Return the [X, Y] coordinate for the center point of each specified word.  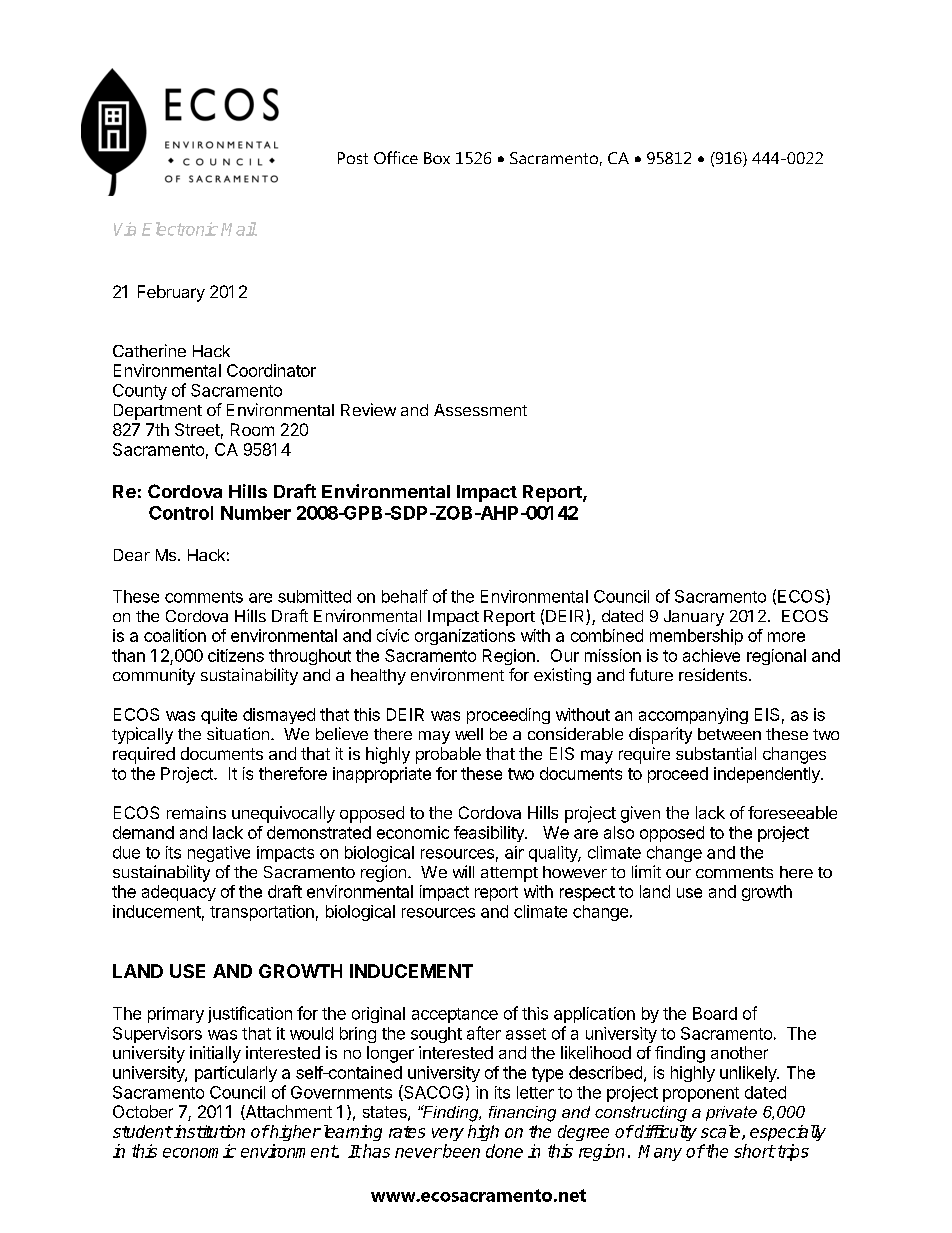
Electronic [180, 229]
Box [437, 158]
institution [208, 1131]
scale [722, 1132]
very [448, 1134]
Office [396, 157]
